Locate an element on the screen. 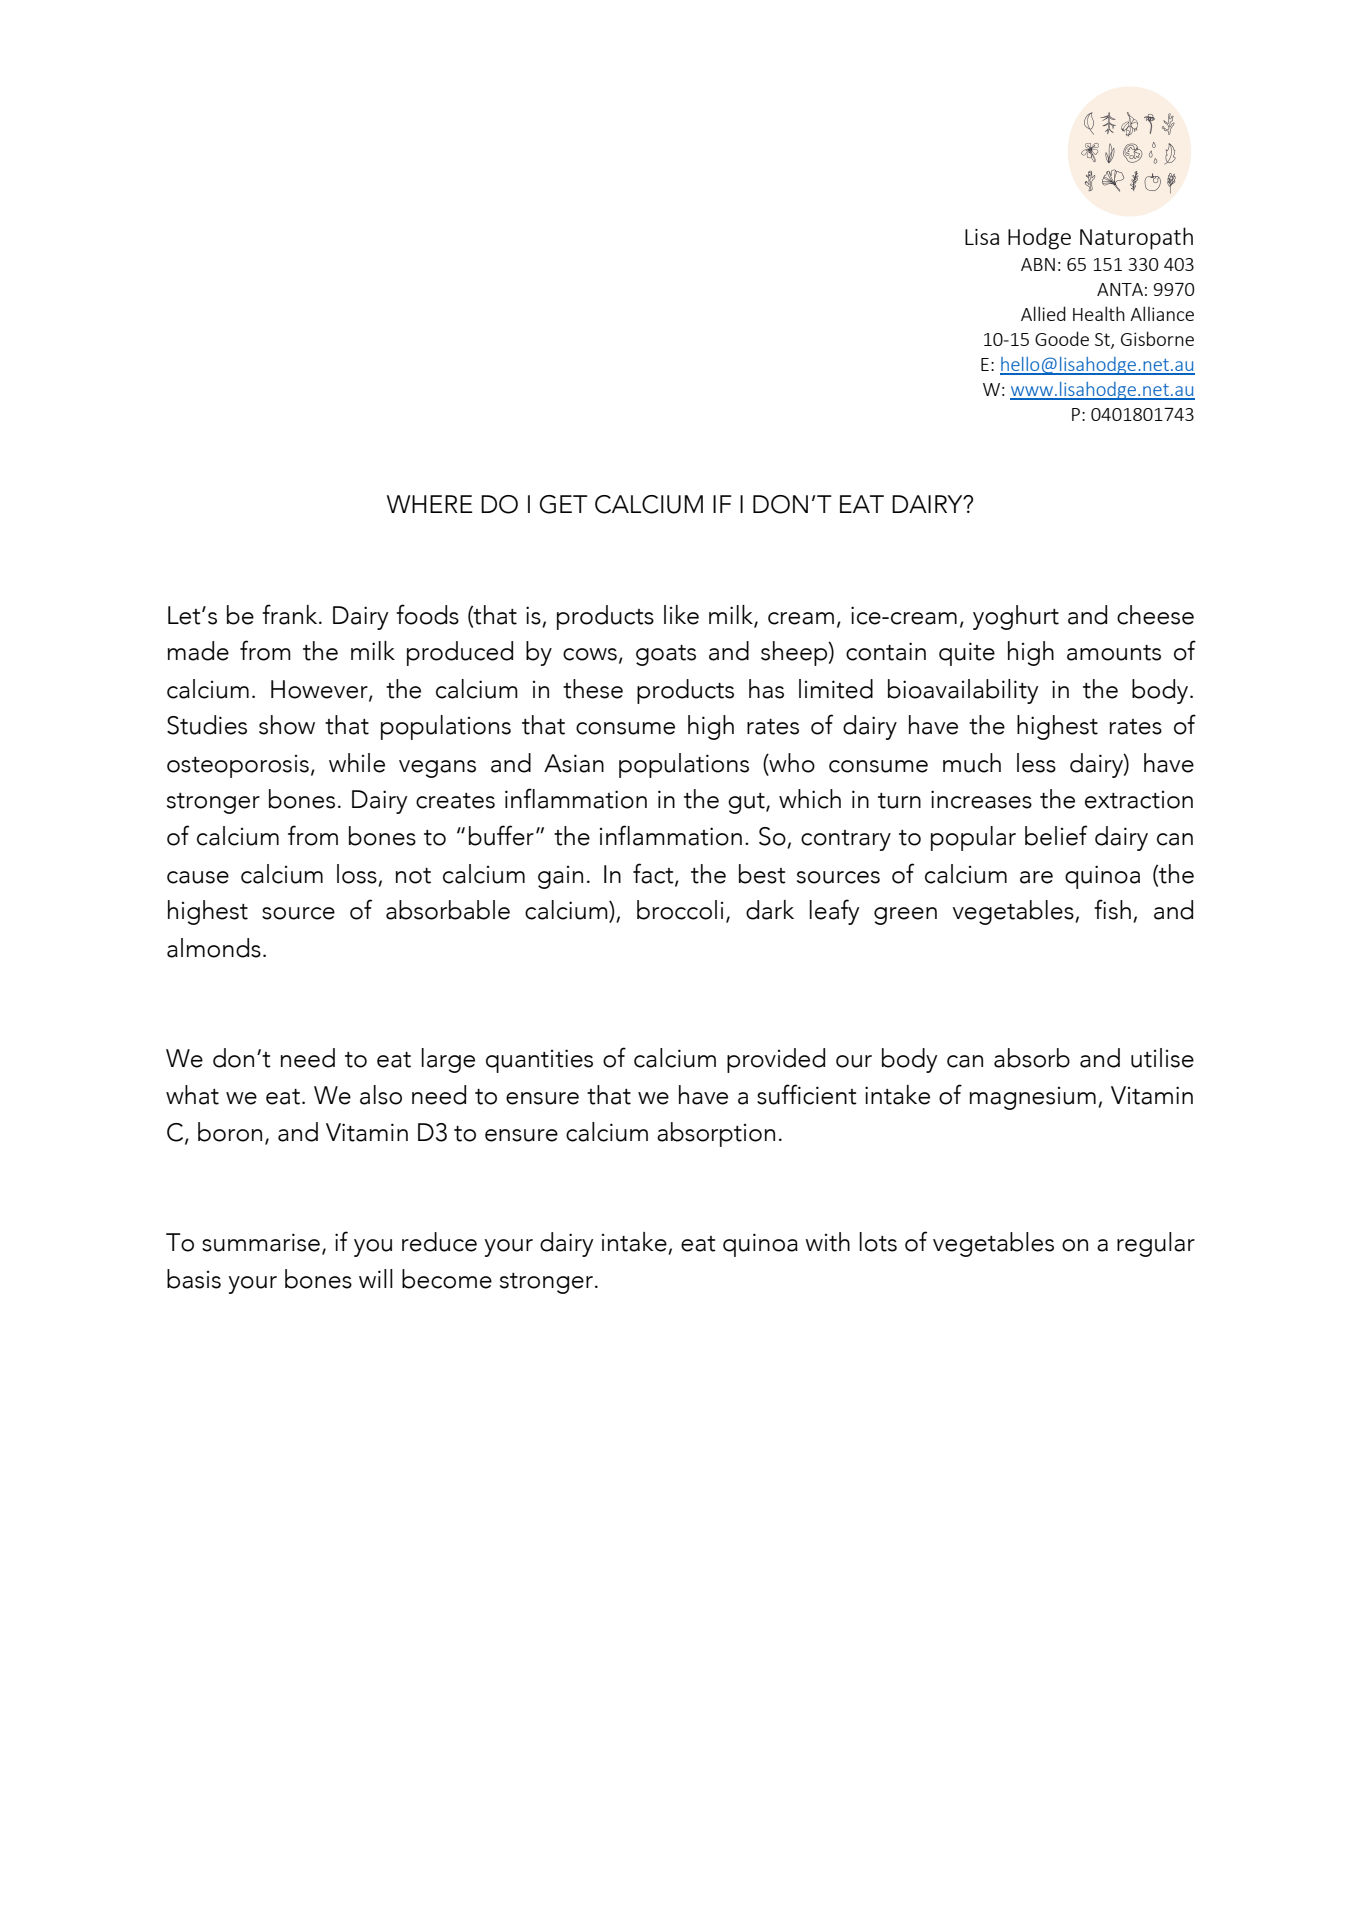 This screenshot has height=1920, width=1357. loss is located at coordinates (357, 874).
